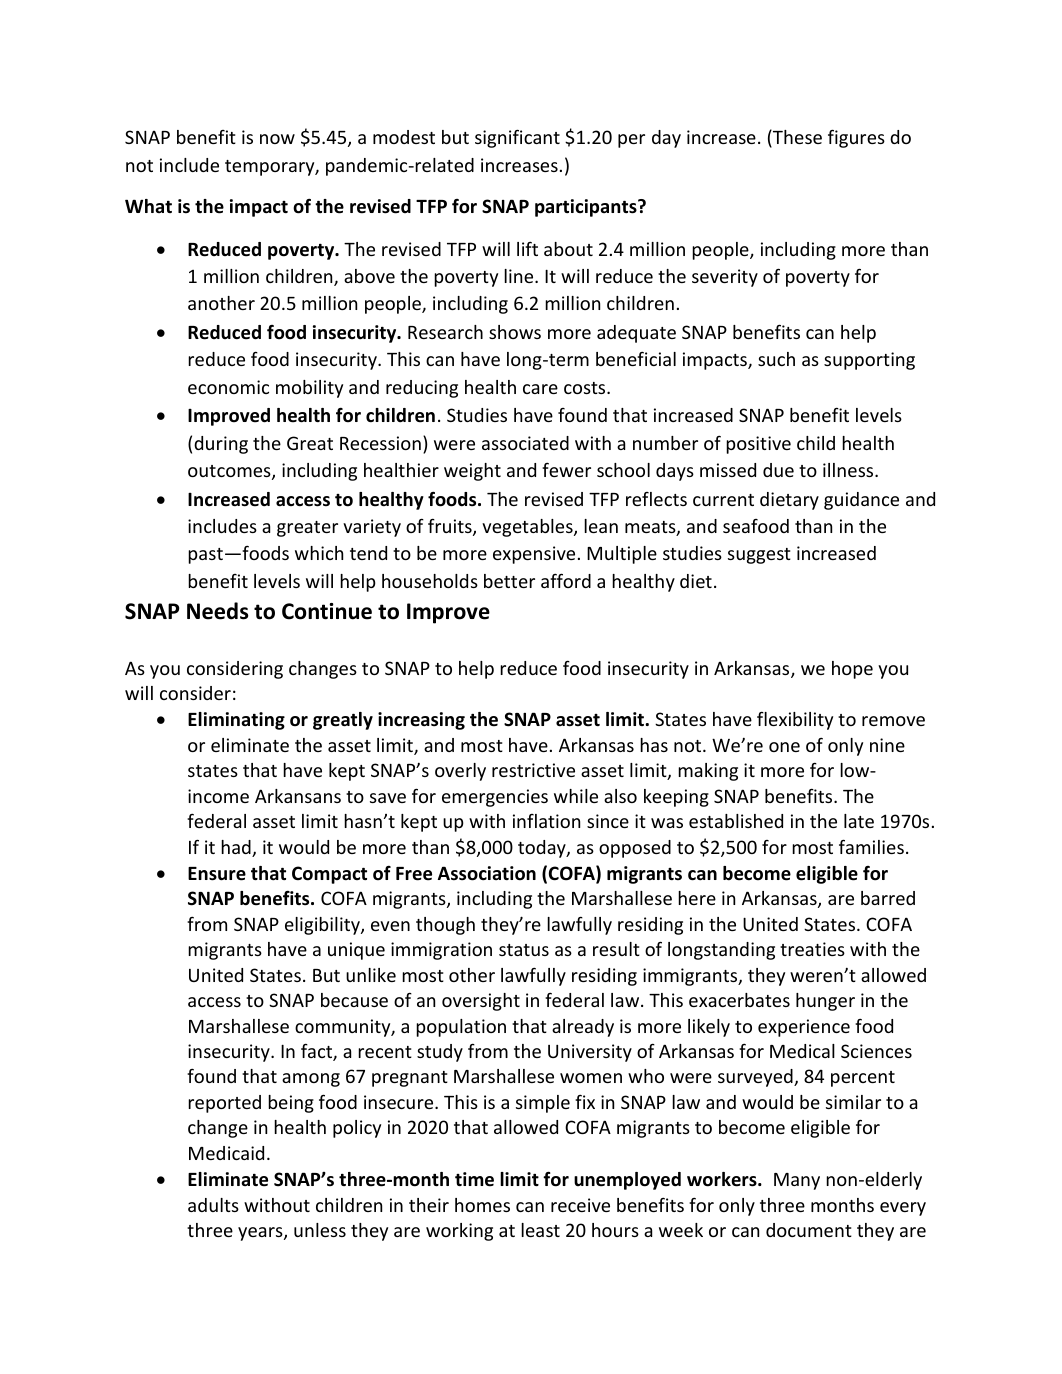 Image resolution: width=1062 pixels, height=1374 pixels. What do you see at coordinates (852, 670) in the page?
I see `hope` at bounding box center [852, 670].
